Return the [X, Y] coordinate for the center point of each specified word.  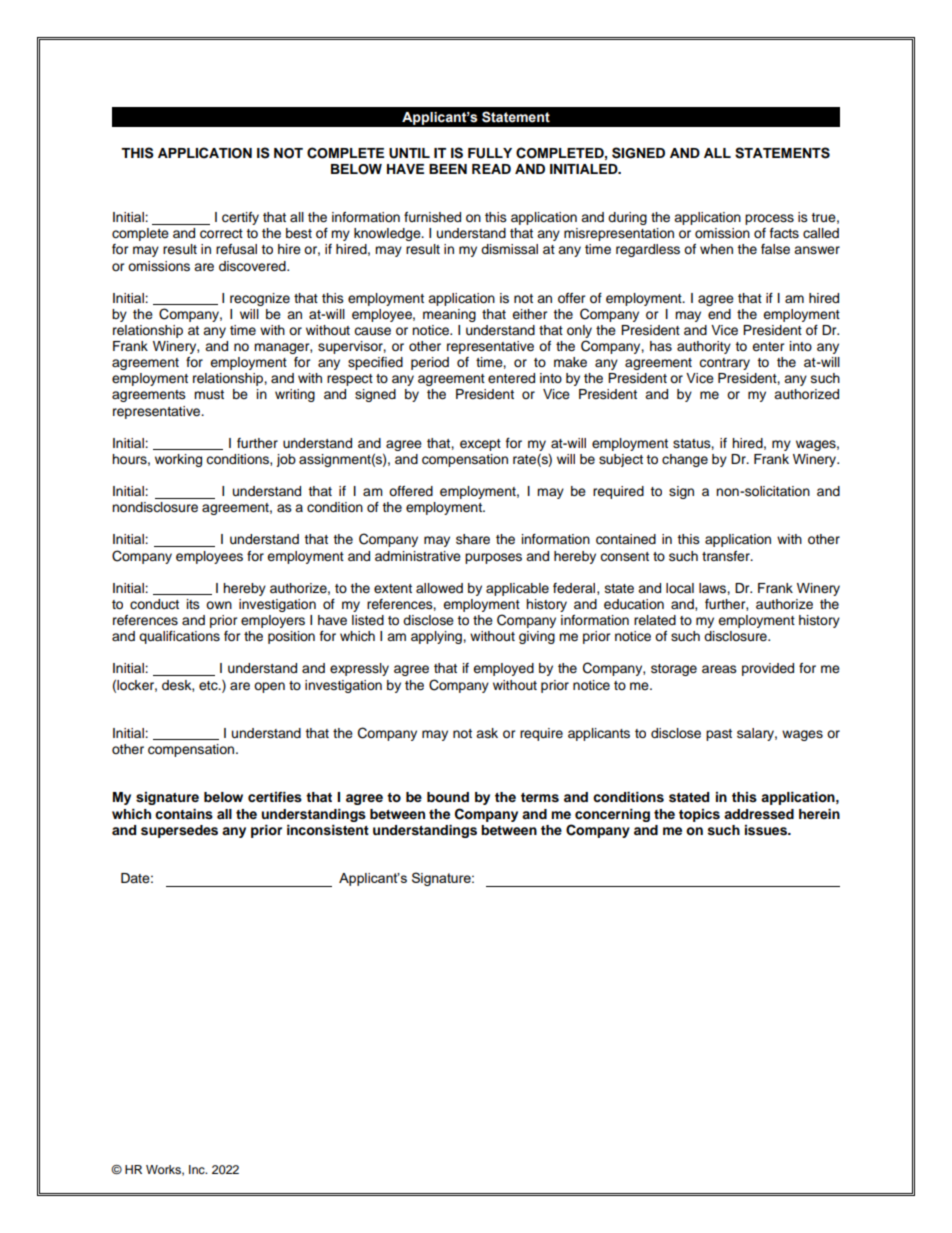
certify [240, 218]
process [769, 219]
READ [491, 169]
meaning [449, 315]
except [480, 445]
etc [209, 686]
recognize [260, 299]
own [219, 605]
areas [719, 669]
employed [503, 669]
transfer [727, 556]
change [685, 460]
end [719, 314]
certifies [275, 797]
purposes [493, 558]
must [209, 394]
